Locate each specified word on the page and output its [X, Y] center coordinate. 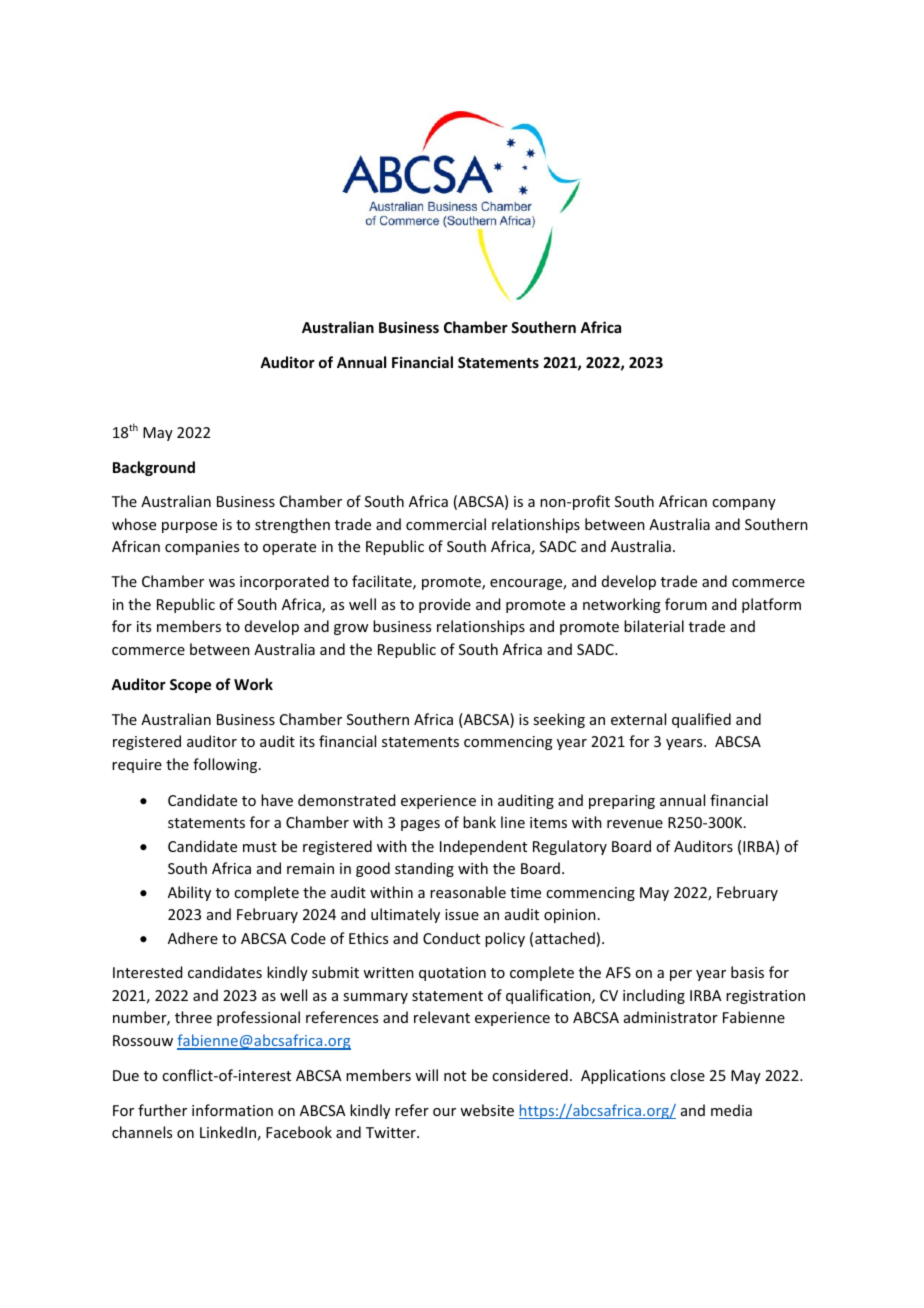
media [731, 1110]
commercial [446, 524]
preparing [622, 802]
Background [154, 468]
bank [479, 822]
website [487, 1110]
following [226, 765]
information [232, 1110]
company [744, 504]
